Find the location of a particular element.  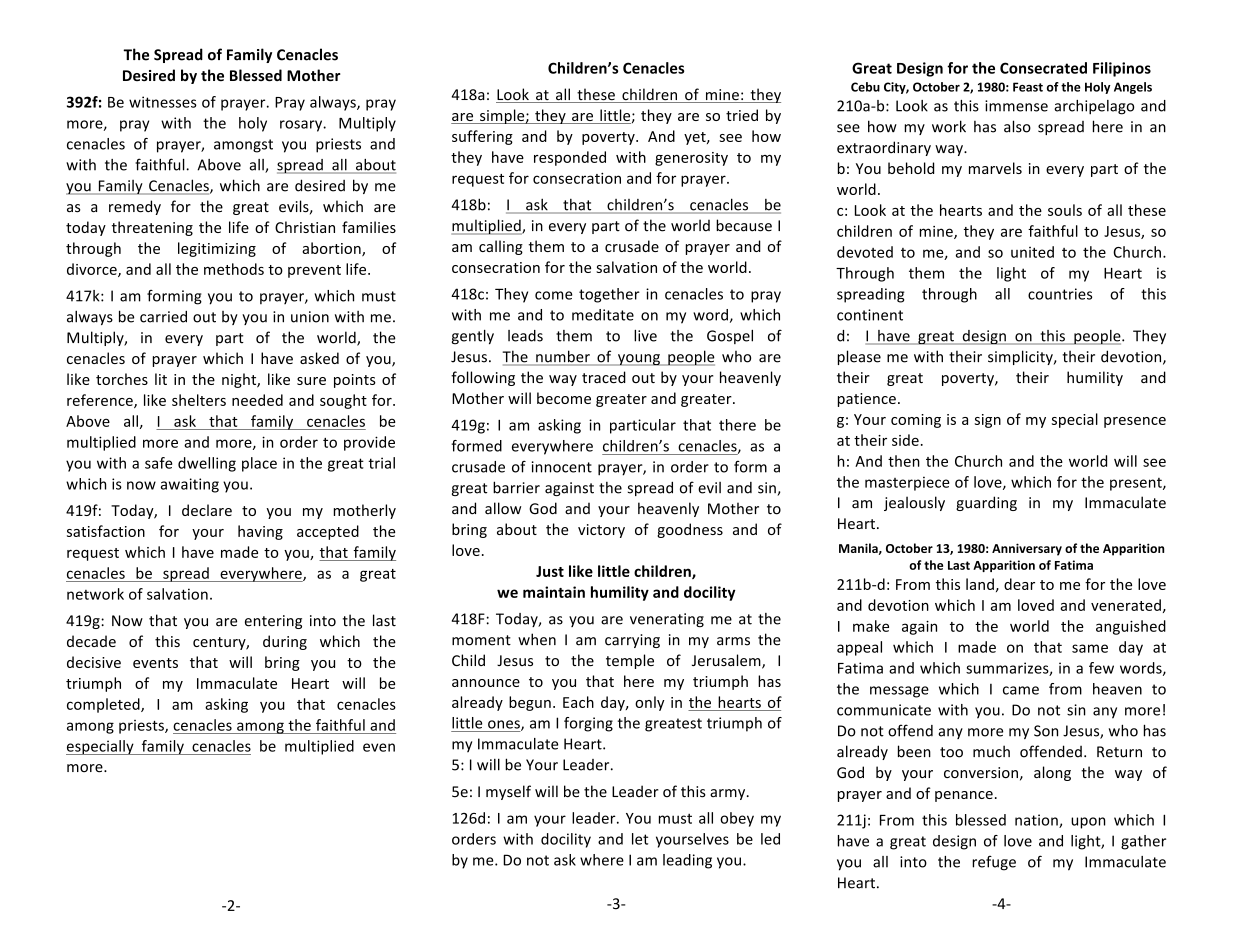

guarding is located at coordinates (986, 503).
